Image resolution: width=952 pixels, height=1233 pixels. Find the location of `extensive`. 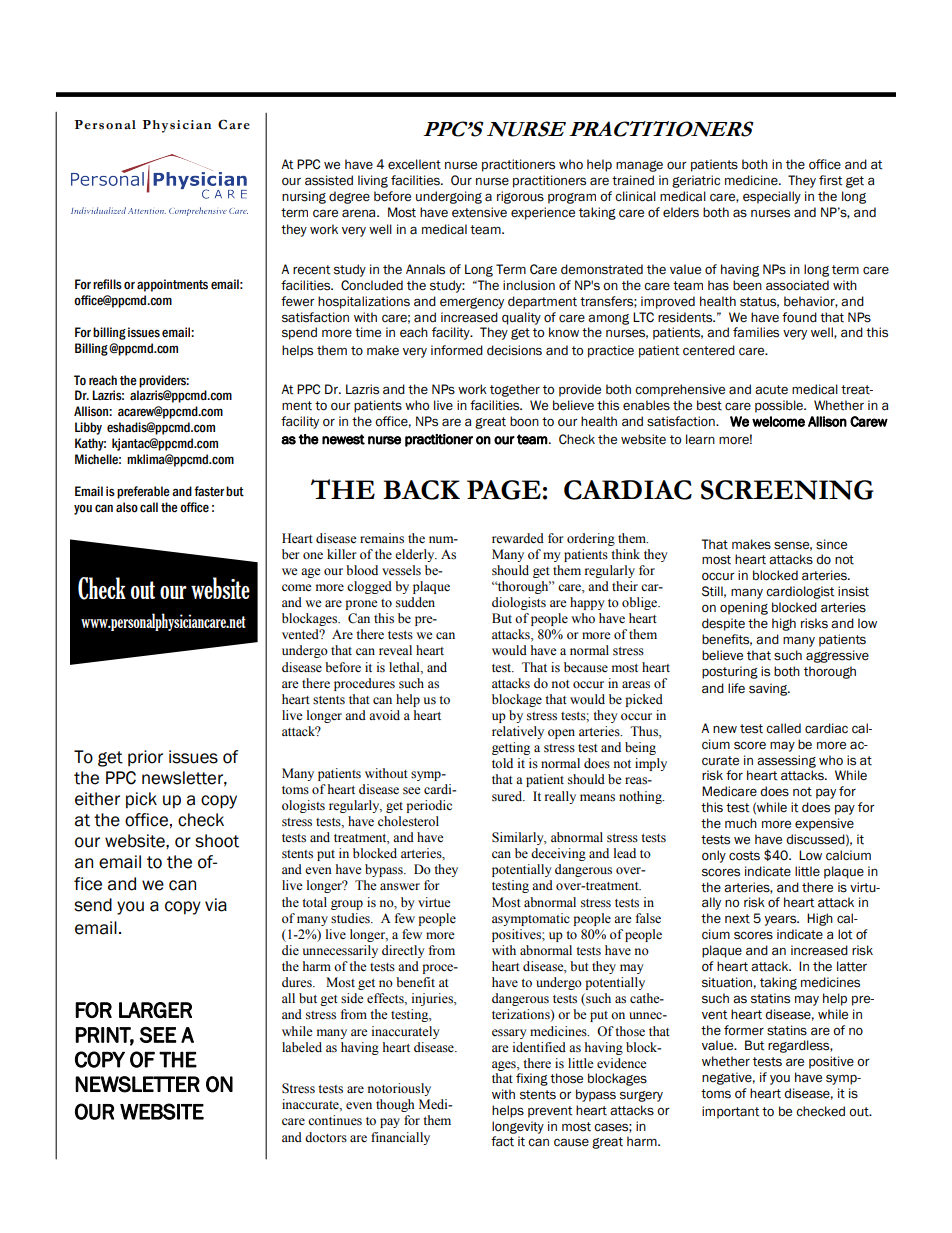

extensive is located at coordinates (479, 212).
